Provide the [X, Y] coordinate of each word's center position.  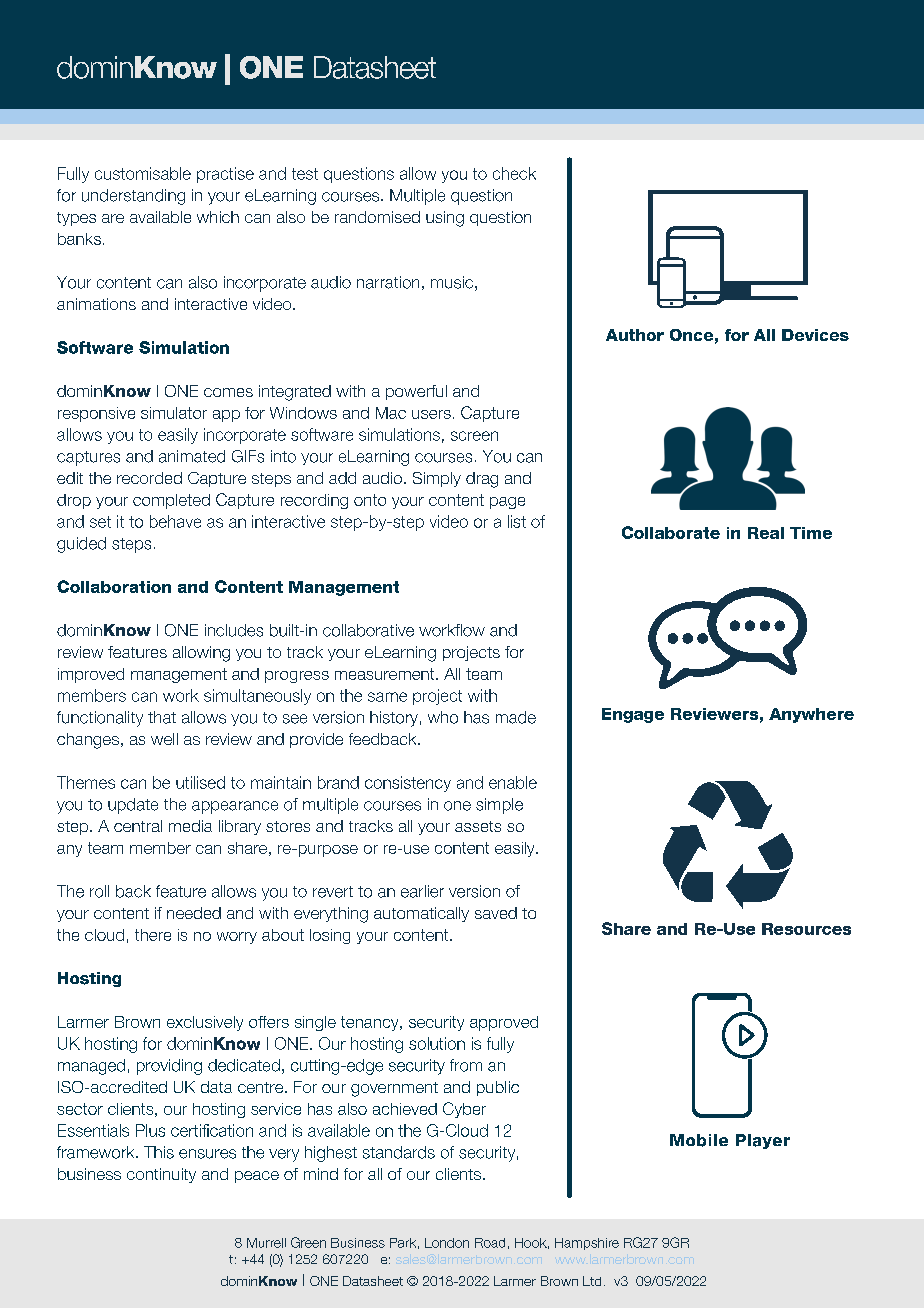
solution [437, 1043]
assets [478, 826]
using [445, 219]
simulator [174, 413]
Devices [815, 335]
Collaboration [114, 586]
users [431, 414]
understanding [133, 197]
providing [169, 1067]
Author [635, 335]
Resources [806, 929]
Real [766, 533]
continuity [161, 1175]
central [138, 826]
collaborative [368, 630]
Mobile [699, 1140]
